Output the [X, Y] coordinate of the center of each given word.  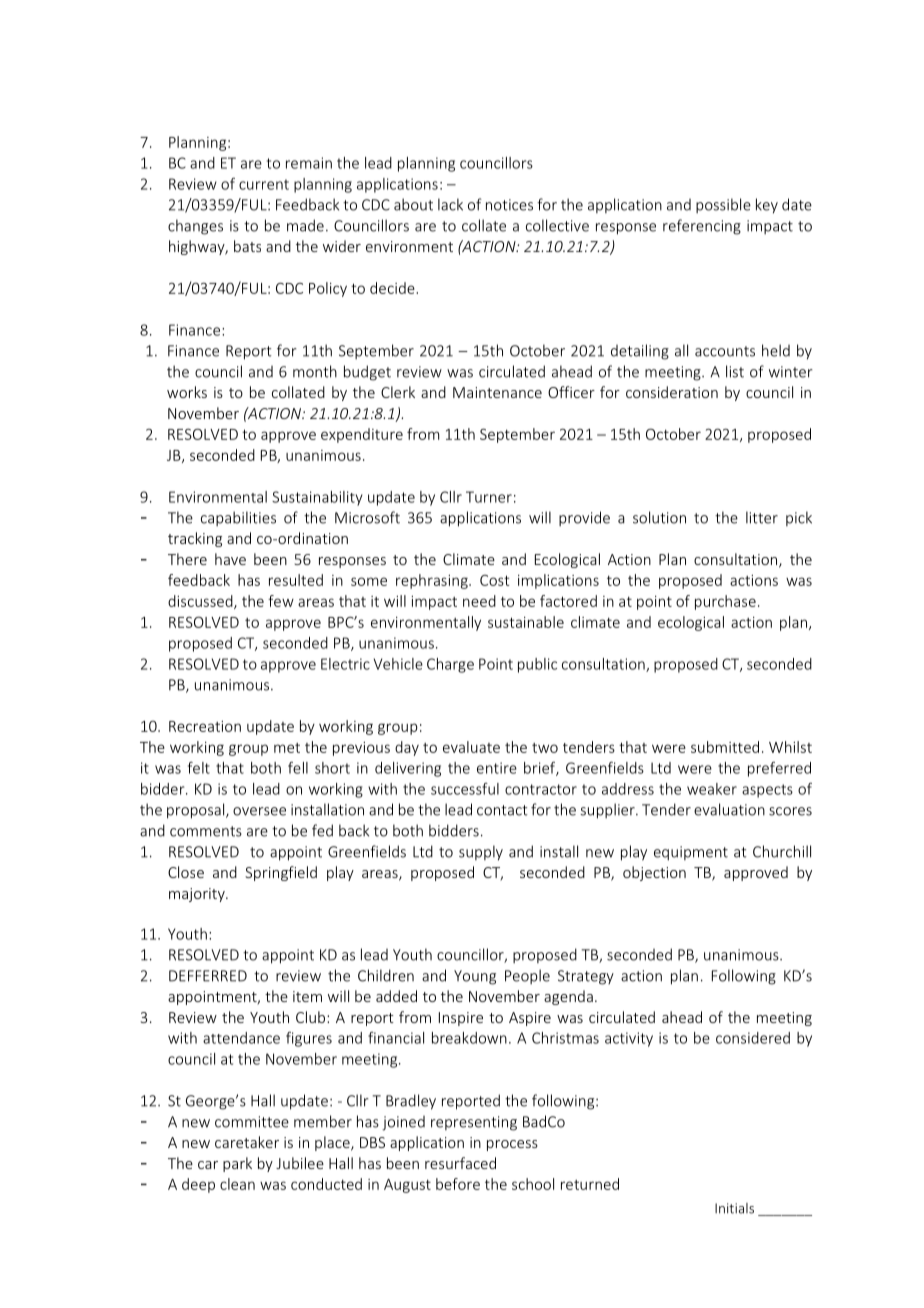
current [264, 184]
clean [237, 1184]
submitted [725, 747]
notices [509, 205]
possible [723, 205]
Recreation [205, 726]
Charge [450, 665]
